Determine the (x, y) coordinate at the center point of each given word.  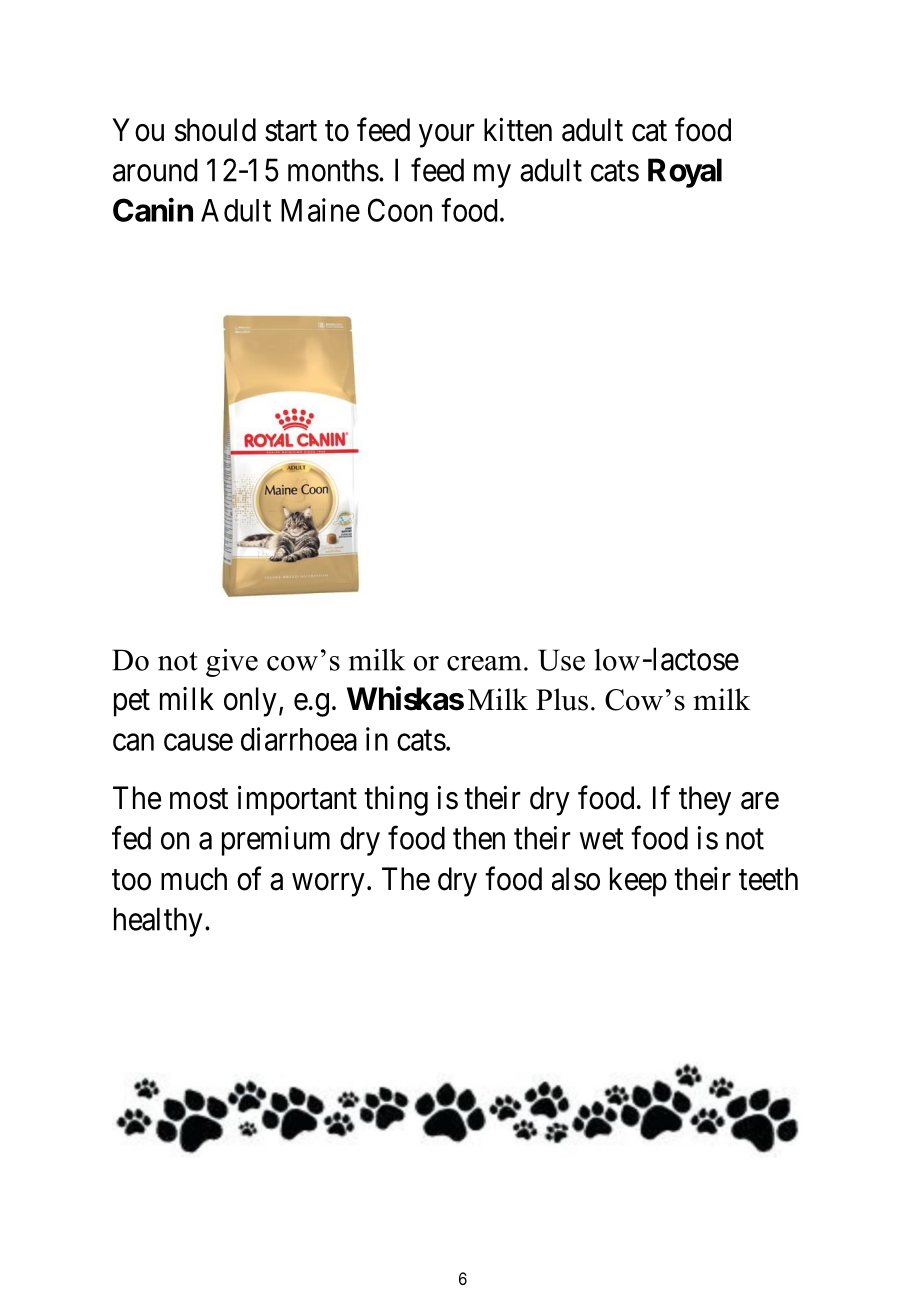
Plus (562, 699)
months (333, 170)
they (705, 801)
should (215, 130)
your (447, 136)
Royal (685, 173)
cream (484, 663)
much (194, 879)
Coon (400, 210)
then (479, 838)
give (232, 663)
